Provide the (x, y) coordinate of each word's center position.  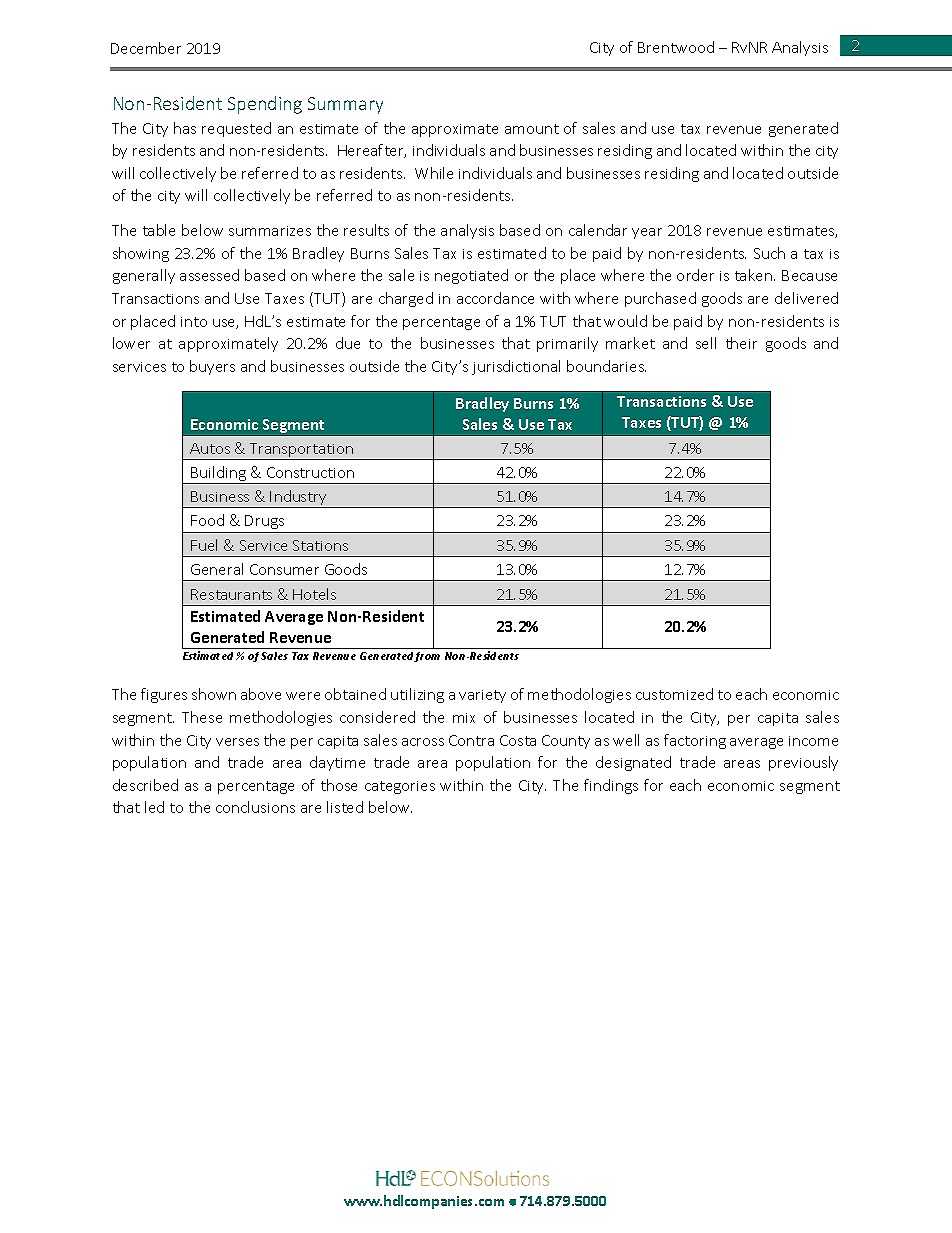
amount (532, 129)
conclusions (255, 807)
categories (400, 787)
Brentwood (676, 47)
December (146, 48)
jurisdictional (516, 367)
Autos (210, 448)
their (741, 343)
